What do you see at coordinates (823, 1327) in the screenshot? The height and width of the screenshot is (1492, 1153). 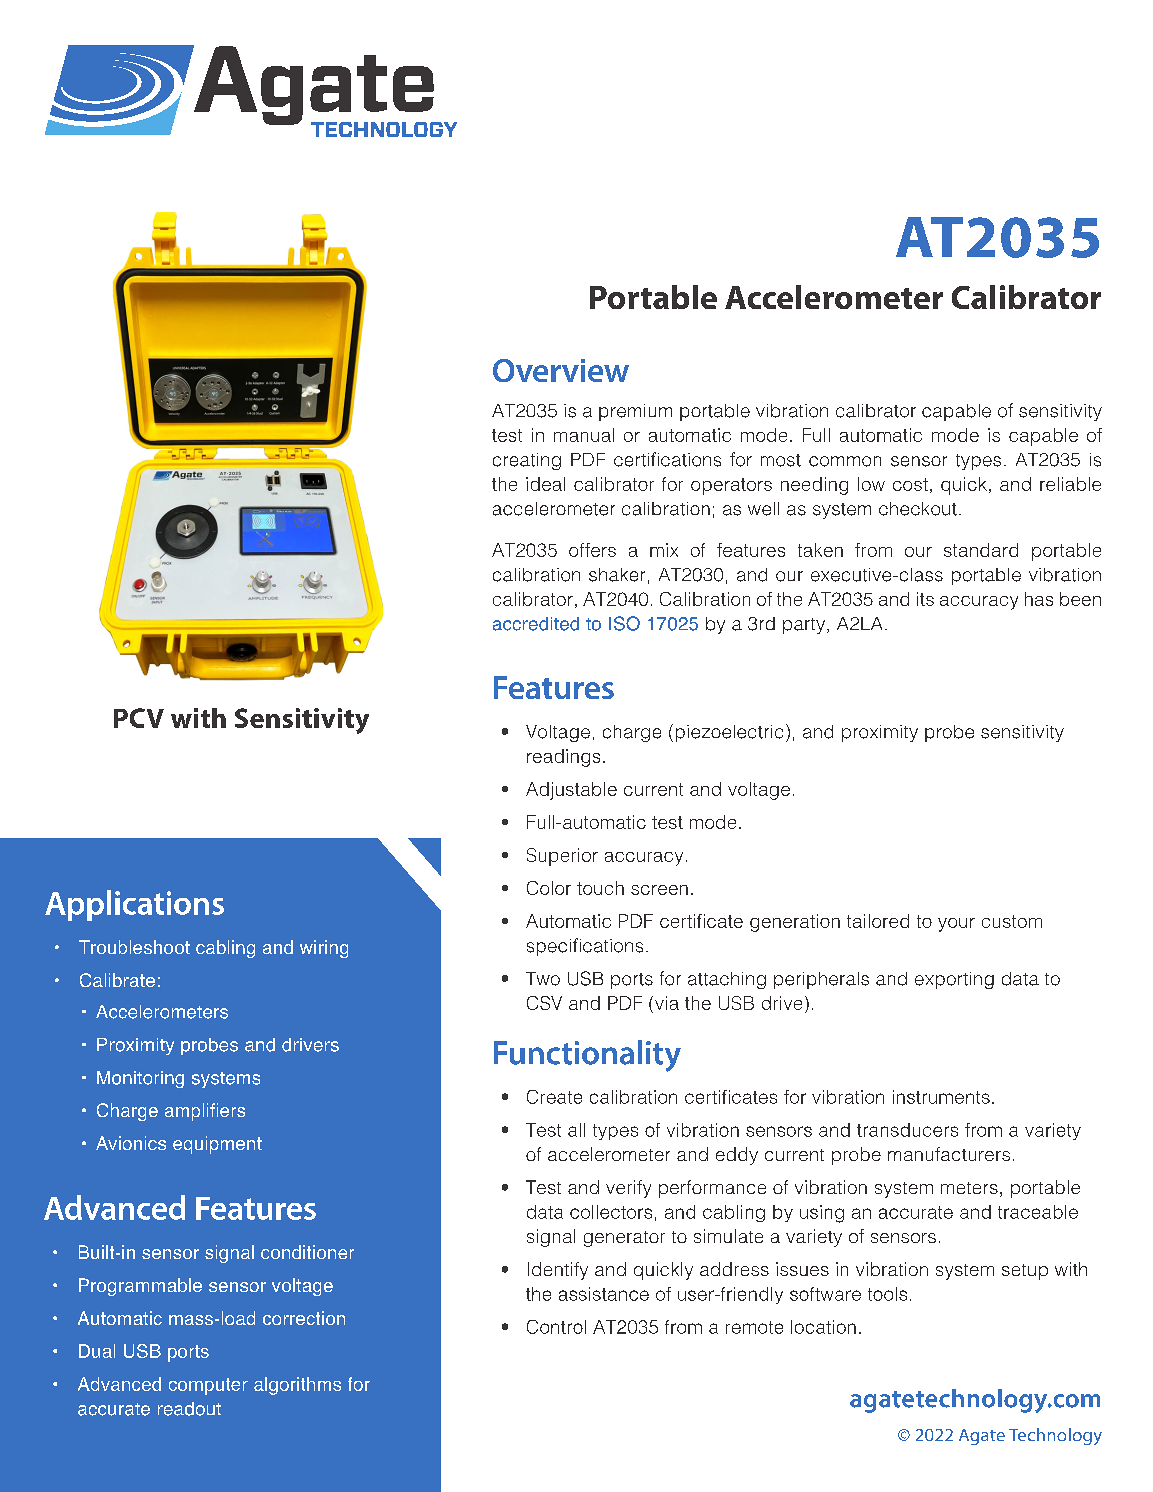 I see `location` at bounding box center [823, 1327].
